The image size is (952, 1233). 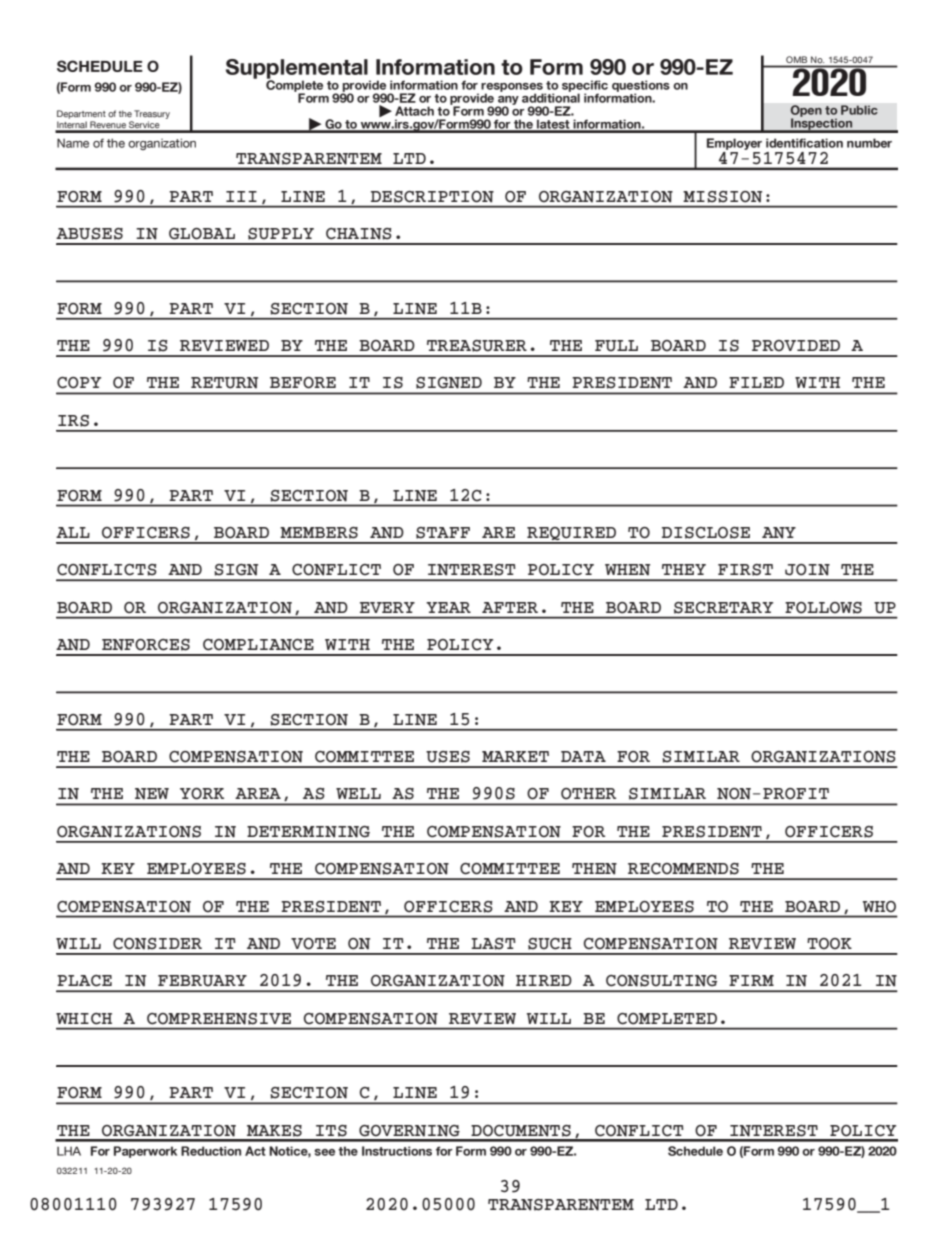 I want to click on Instructions, so click(x=397, y=1151).
